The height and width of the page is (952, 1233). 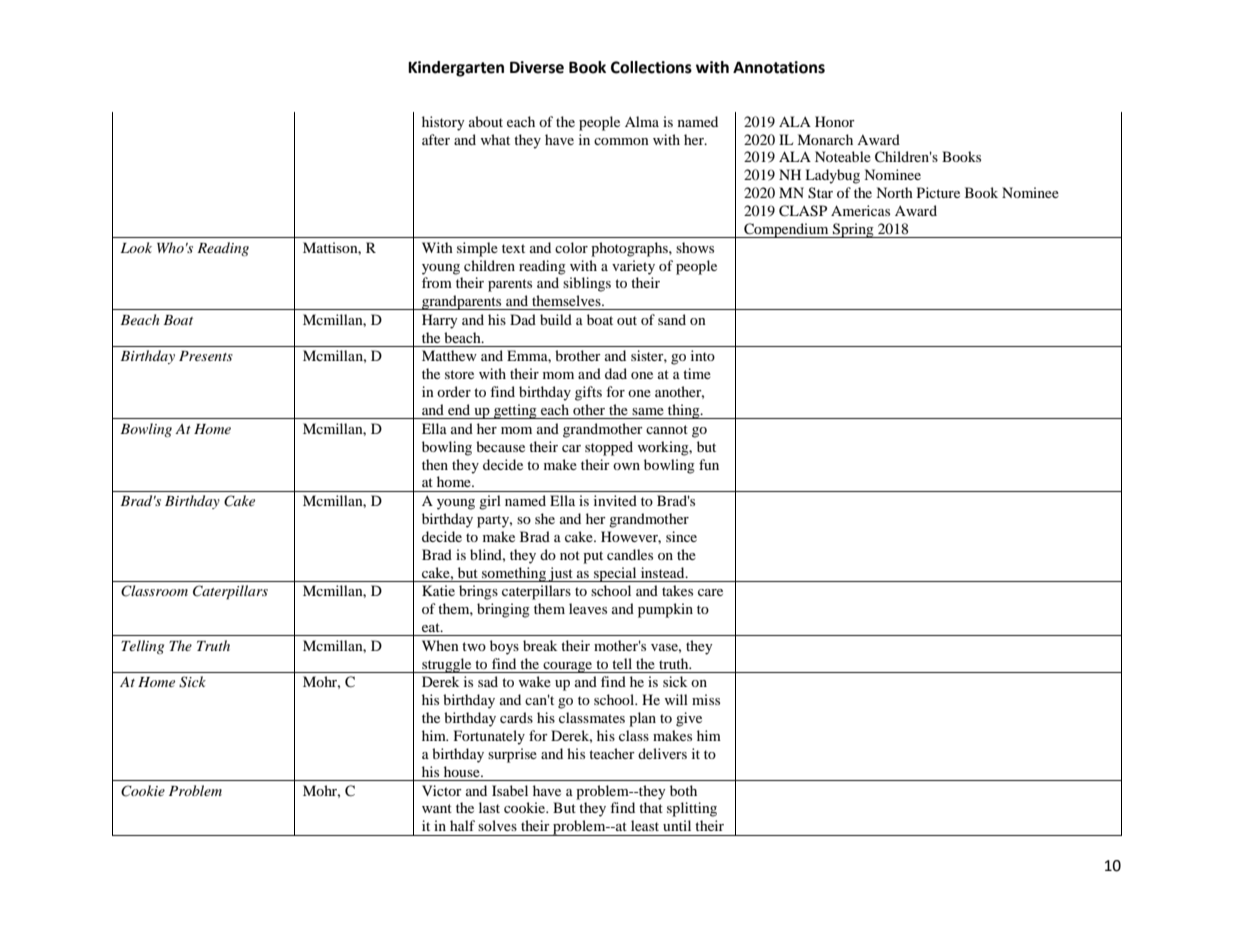 What do you see at coordinates (500, 446) in the page?
I see `because` at bounding box center [500, 446].
